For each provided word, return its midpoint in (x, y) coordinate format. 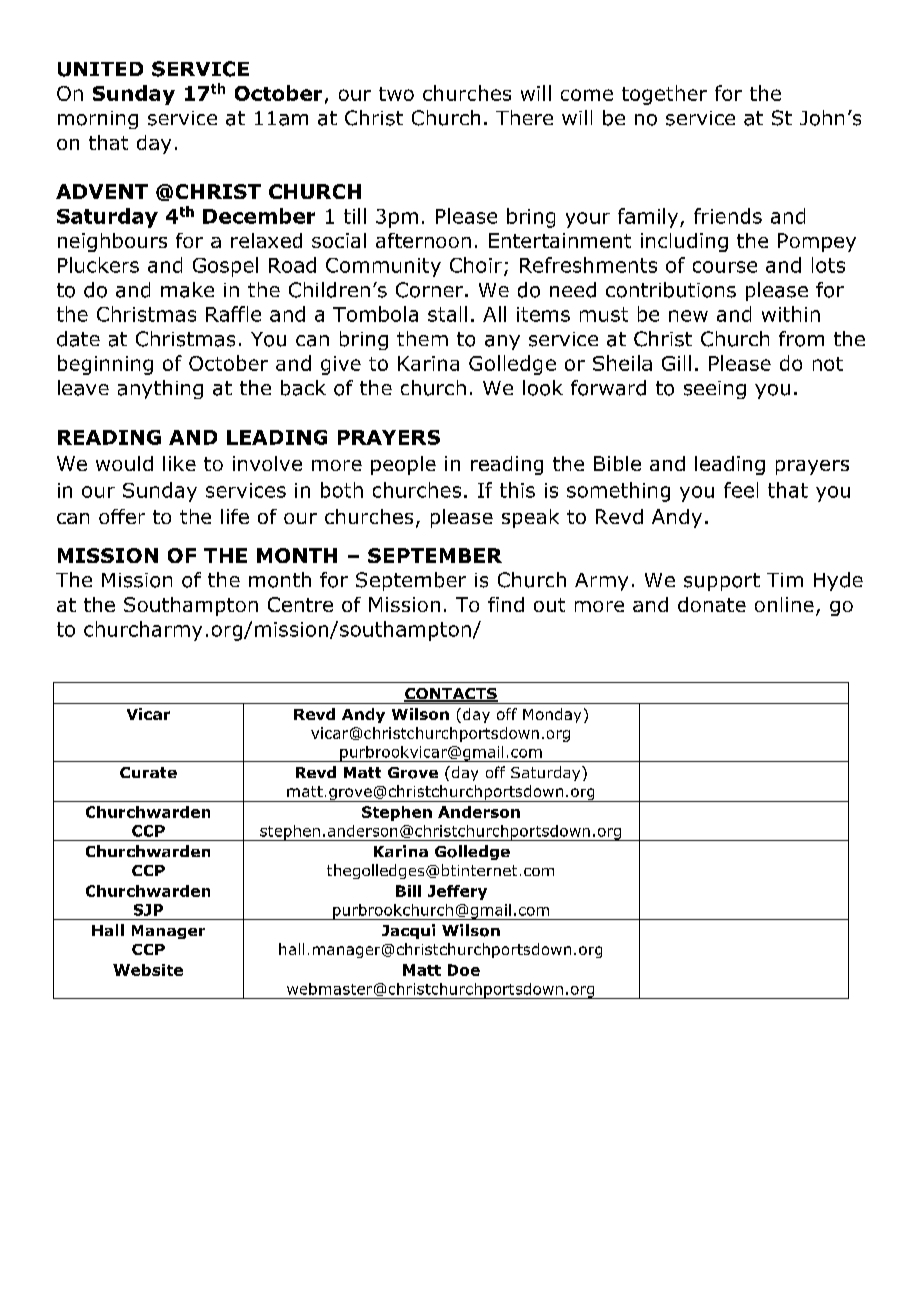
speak (530, 518)
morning (98, 120)
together (664, 95)
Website (148, 970)
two (396, 94)
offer (122, 516)
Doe (464, 970)
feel (741, 490)
